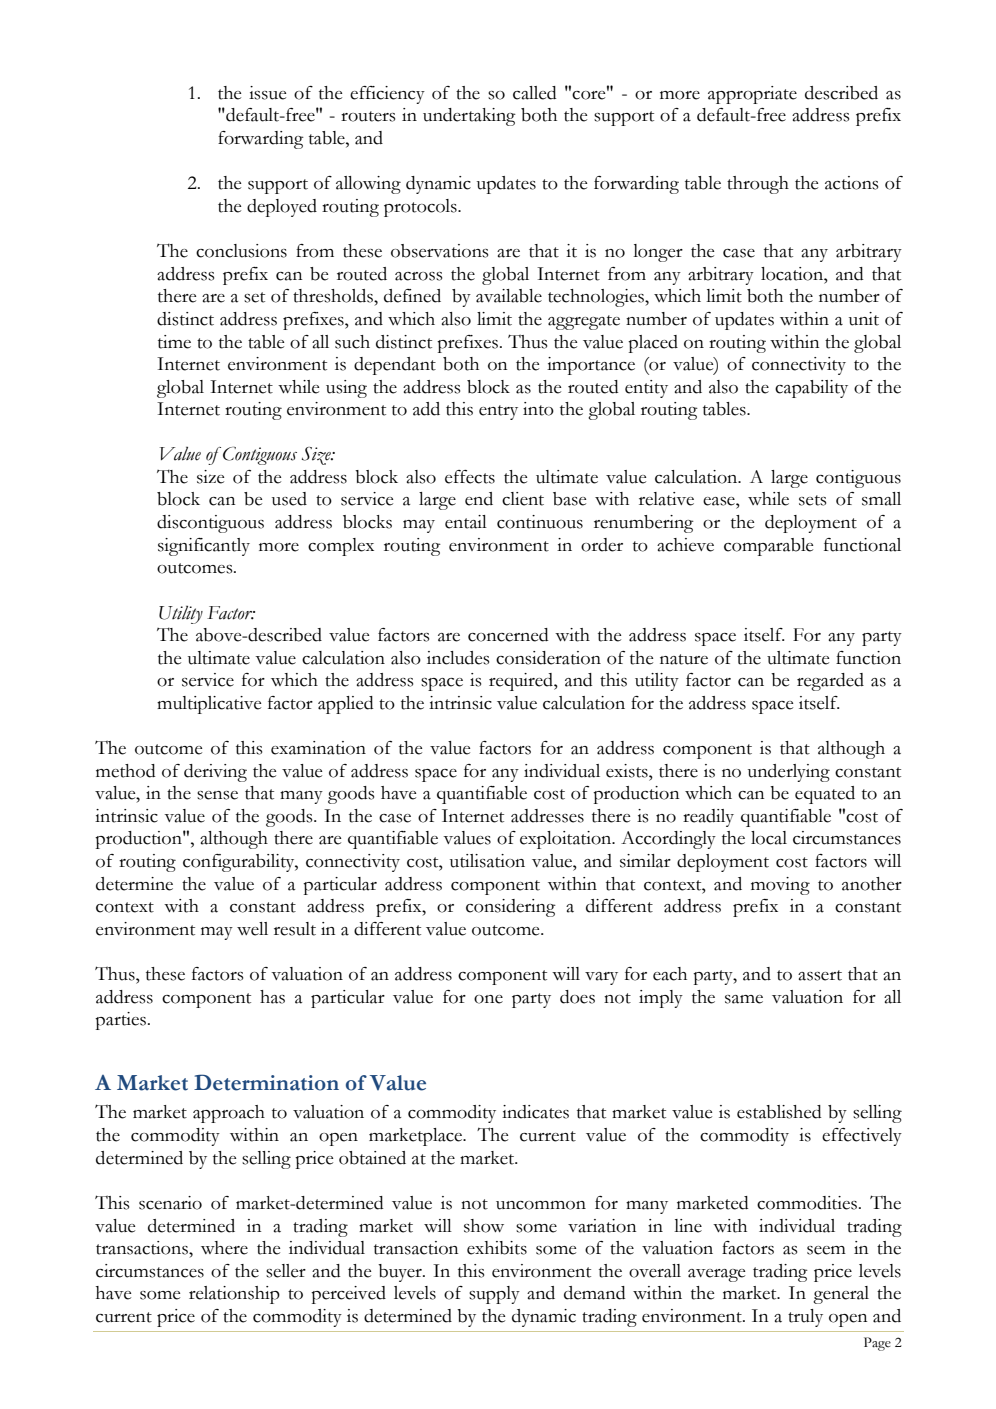 The height and width of the screenshot is (1409, 996). What do you see at coordinates (830, 682) in the screenshot?
I see `regarded` at bounding box center [830, 682].
